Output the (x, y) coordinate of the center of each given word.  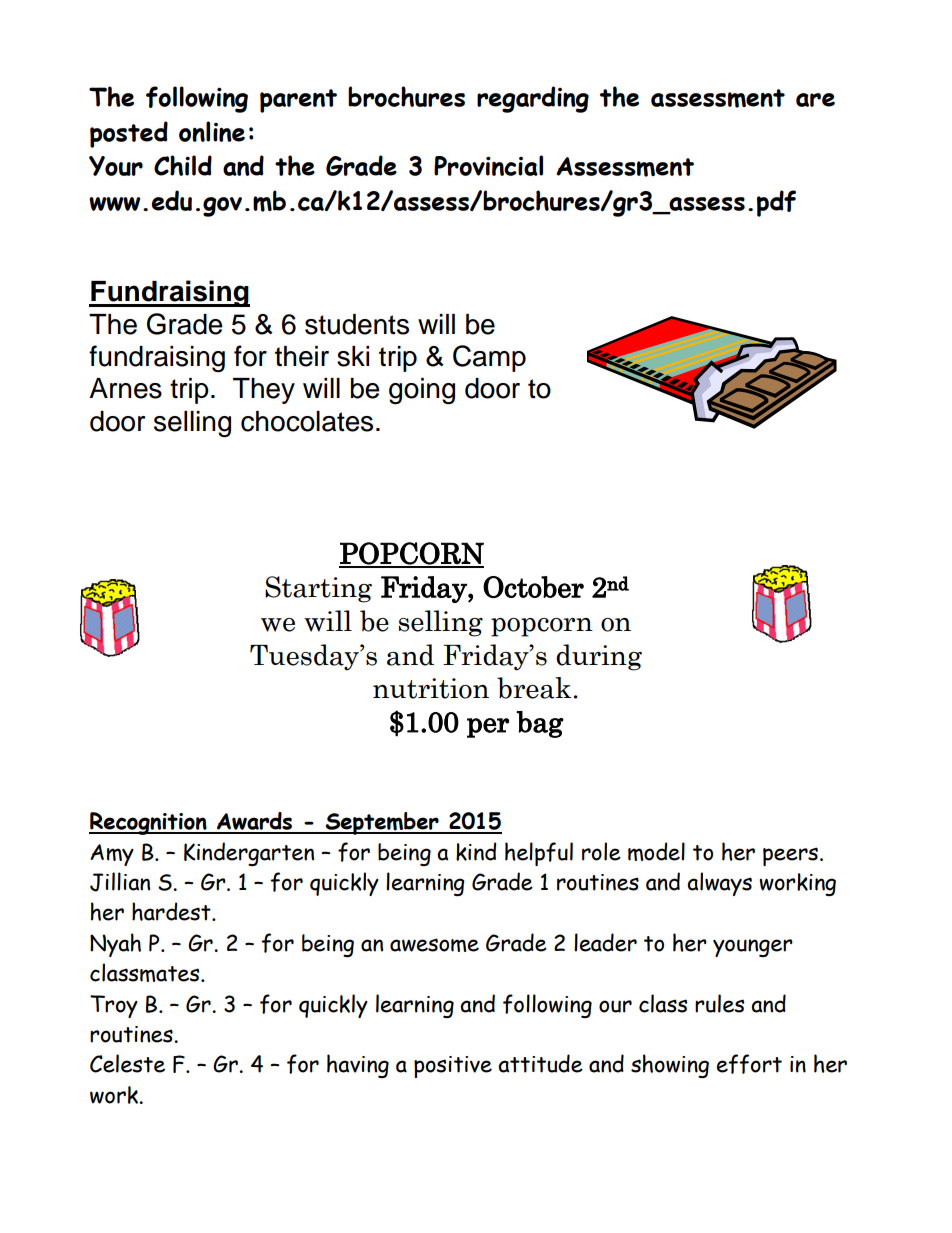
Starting (318, 589)
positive (453, 1067)
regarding (533, 99)
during (599, 657)
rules (719, 1003)
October (533, 587)
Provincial (488, 165)
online (212, 131)
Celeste (127, 1063)
